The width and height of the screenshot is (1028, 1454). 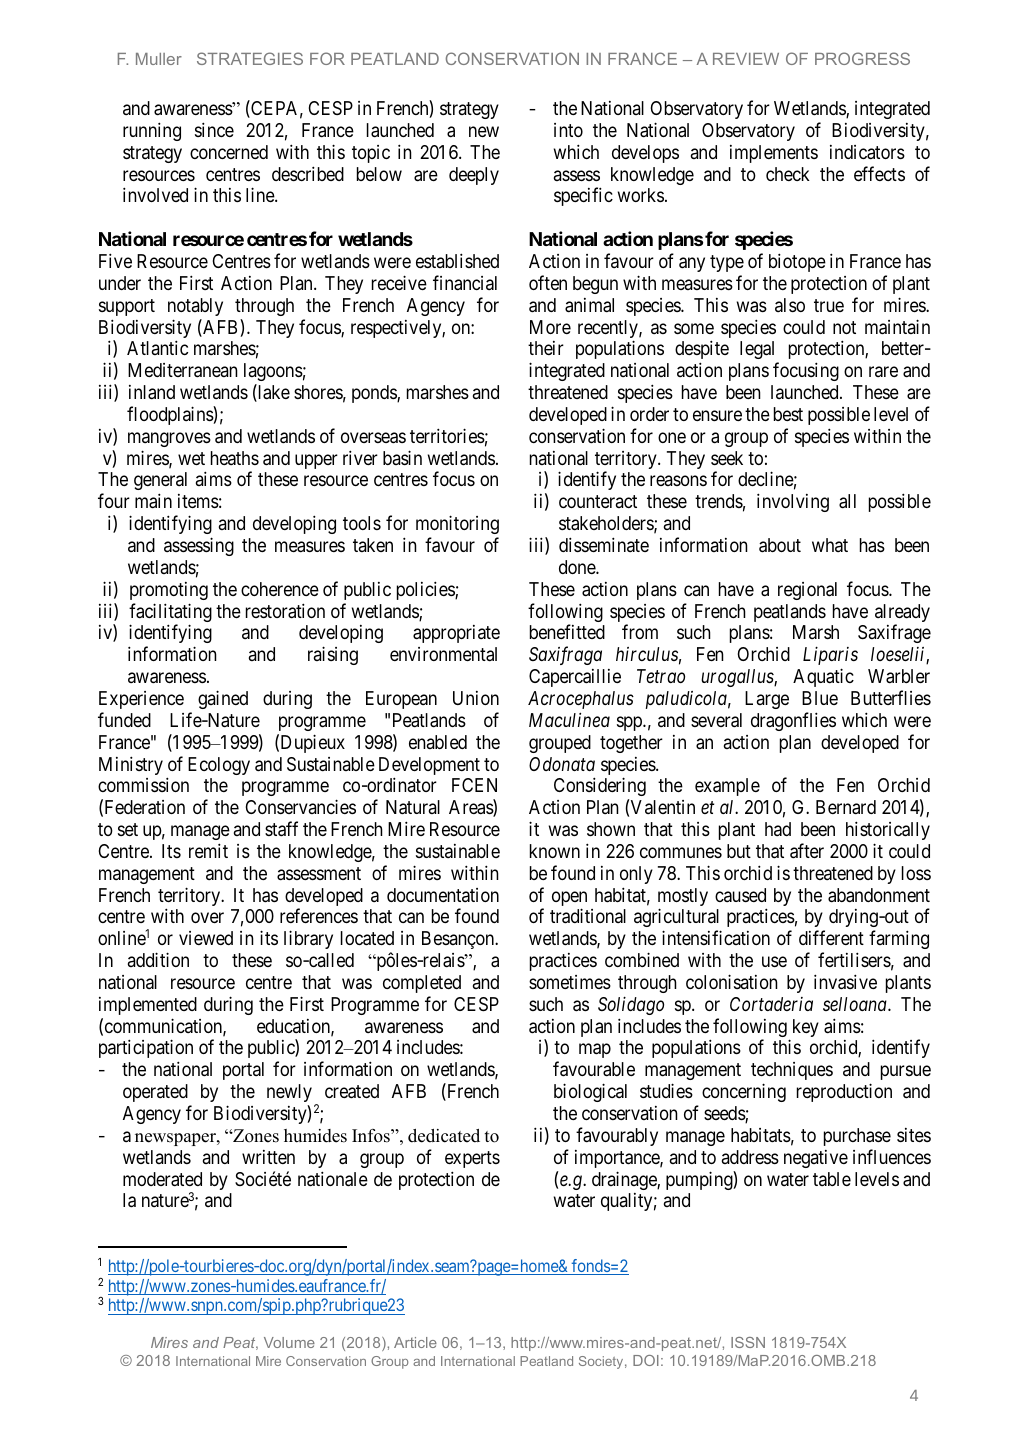 What do you see at coordinates (214, 129) in the screenshot?
I see `since` at bounding box center [214, 129].
